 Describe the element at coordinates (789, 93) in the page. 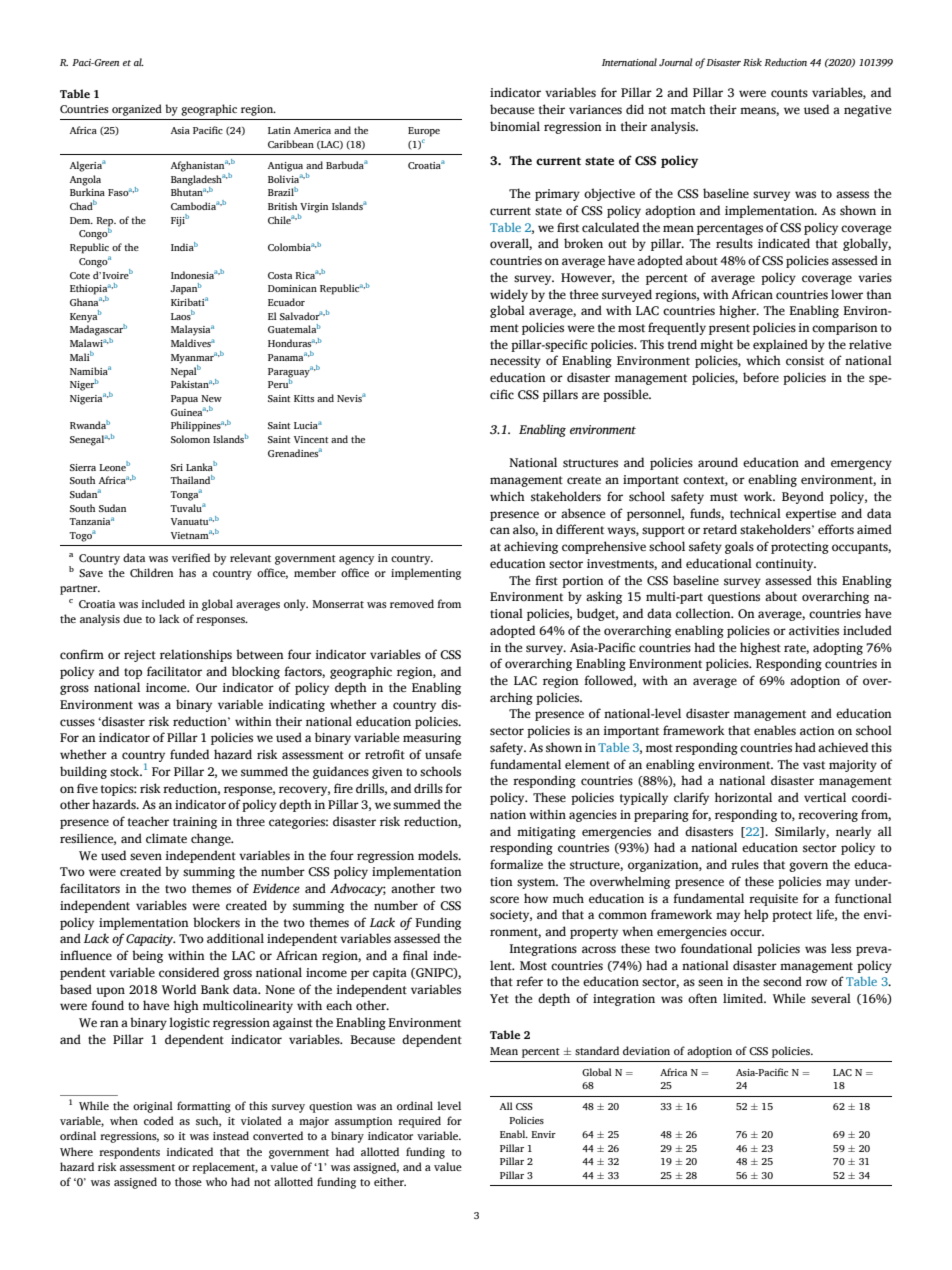

I see `counts` at that location.
